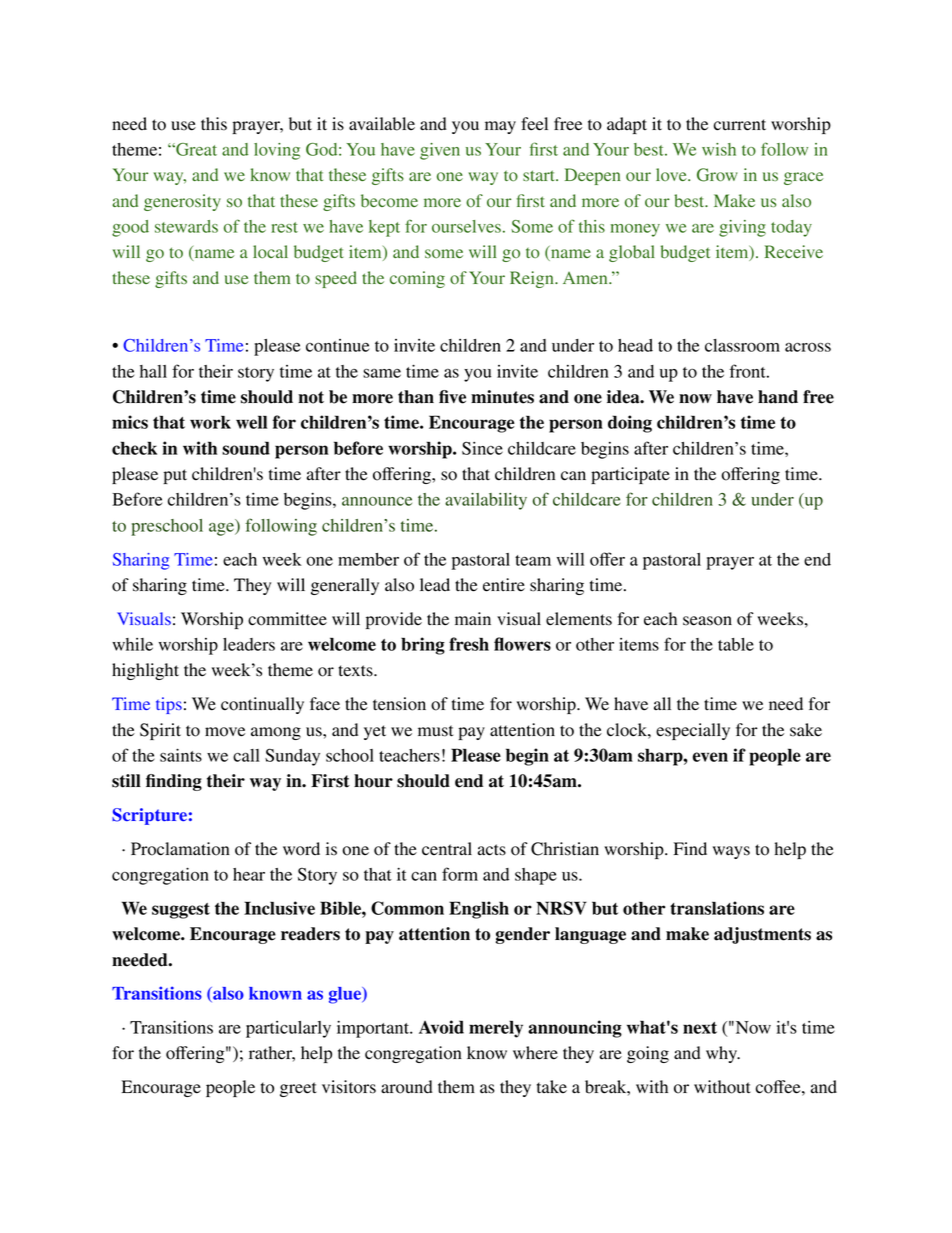  Describe the element at coordinates (288, 1029) in the page. I see `particularly` at that location.
